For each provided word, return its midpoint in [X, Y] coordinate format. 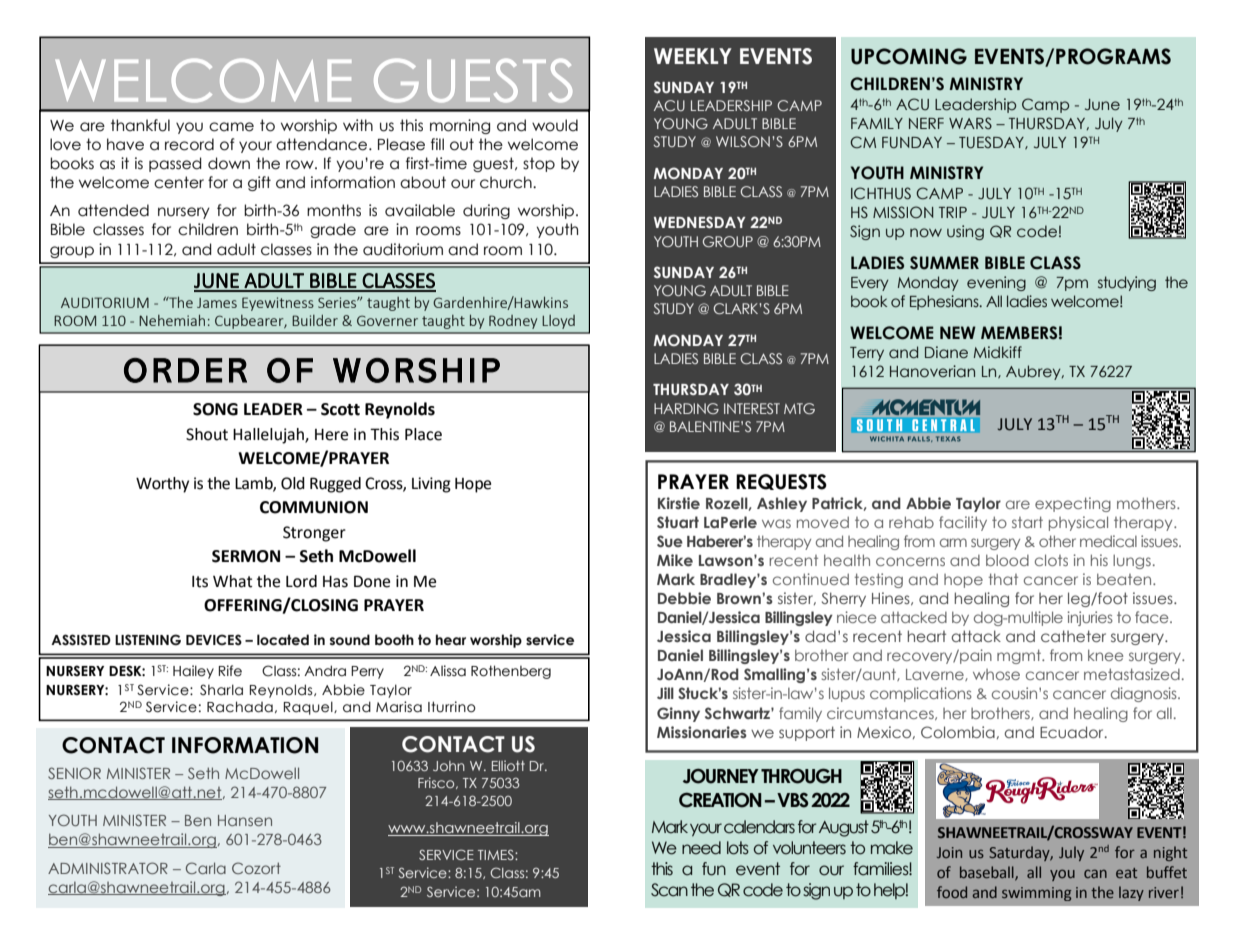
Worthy [162, 485]
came [231, 127]
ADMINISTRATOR [108, 868]
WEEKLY [693, 56]
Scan [669, 890]
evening [996, 283]
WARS [970, 123]
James [217, 303]
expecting [1073, 504]
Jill [665, 693]
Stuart [678, 522]
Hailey [193, 672]
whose [996, 674]
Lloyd [558, 322]
